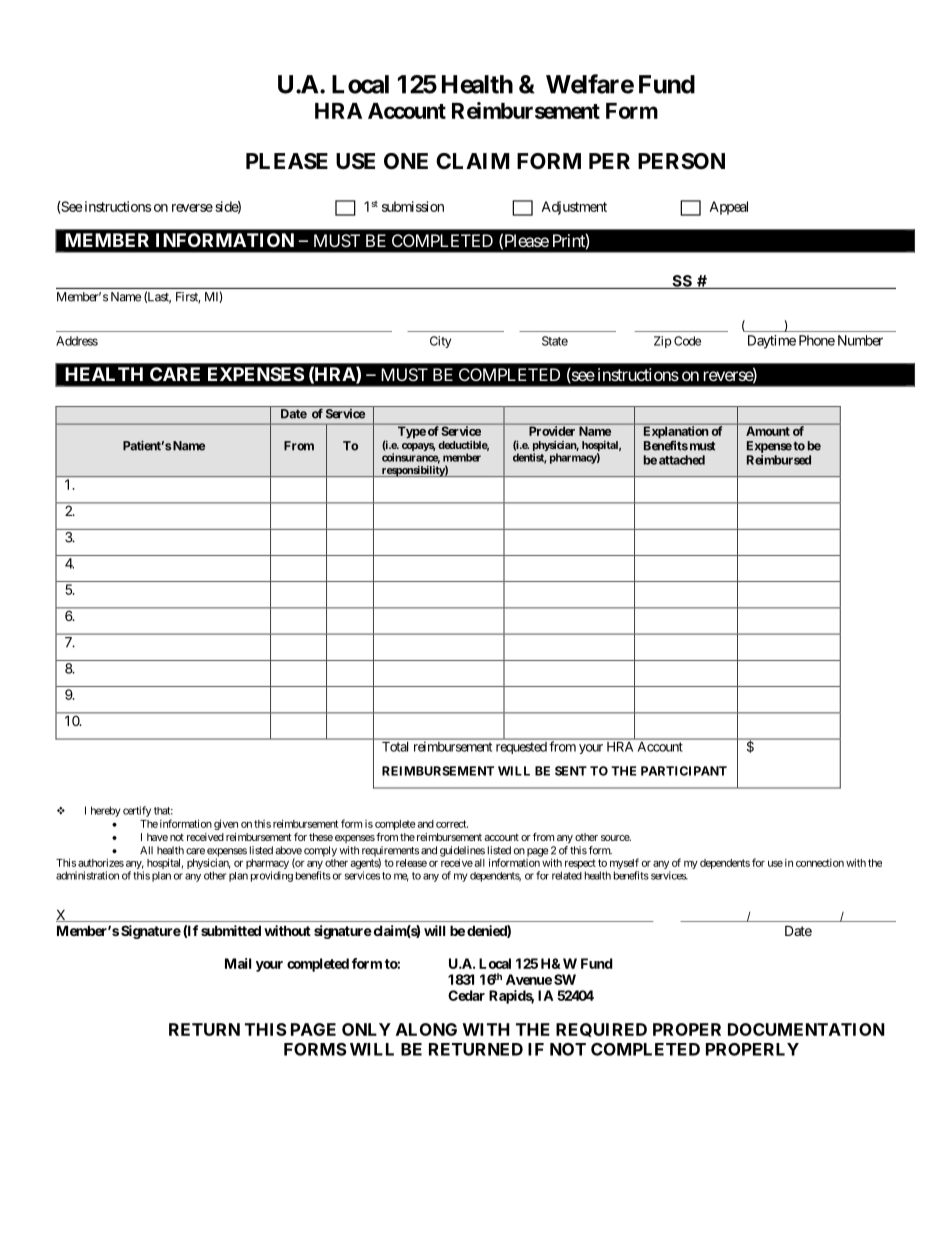 The image size is (952, 1233). I want to click on PARTICIPANT, so click(684, 771).
